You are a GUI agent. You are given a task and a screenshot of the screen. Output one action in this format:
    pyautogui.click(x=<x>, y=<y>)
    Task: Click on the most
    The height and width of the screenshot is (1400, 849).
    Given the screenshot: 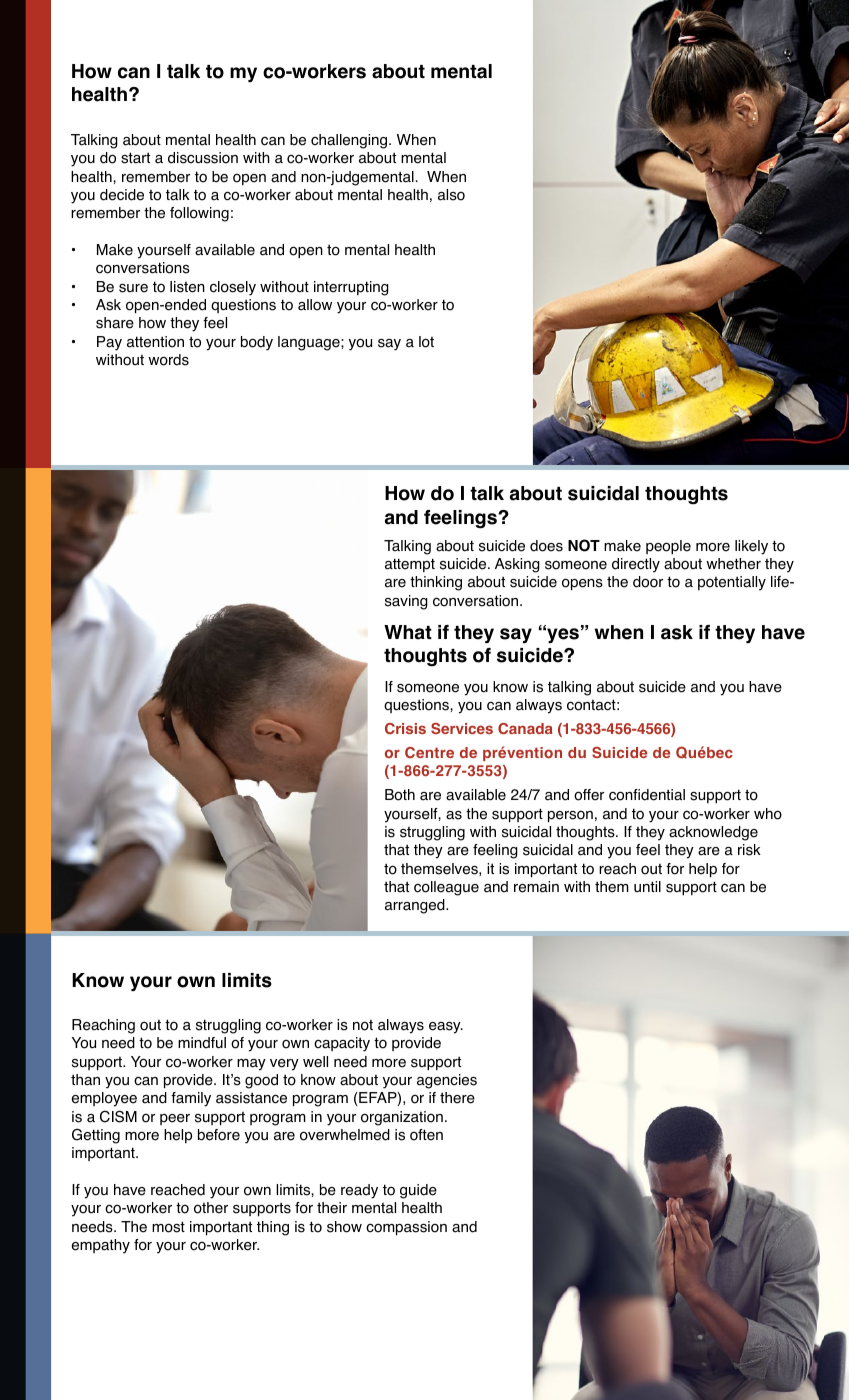 What is the action you would take?
    pyautogui.click(x=168, y=1227)
